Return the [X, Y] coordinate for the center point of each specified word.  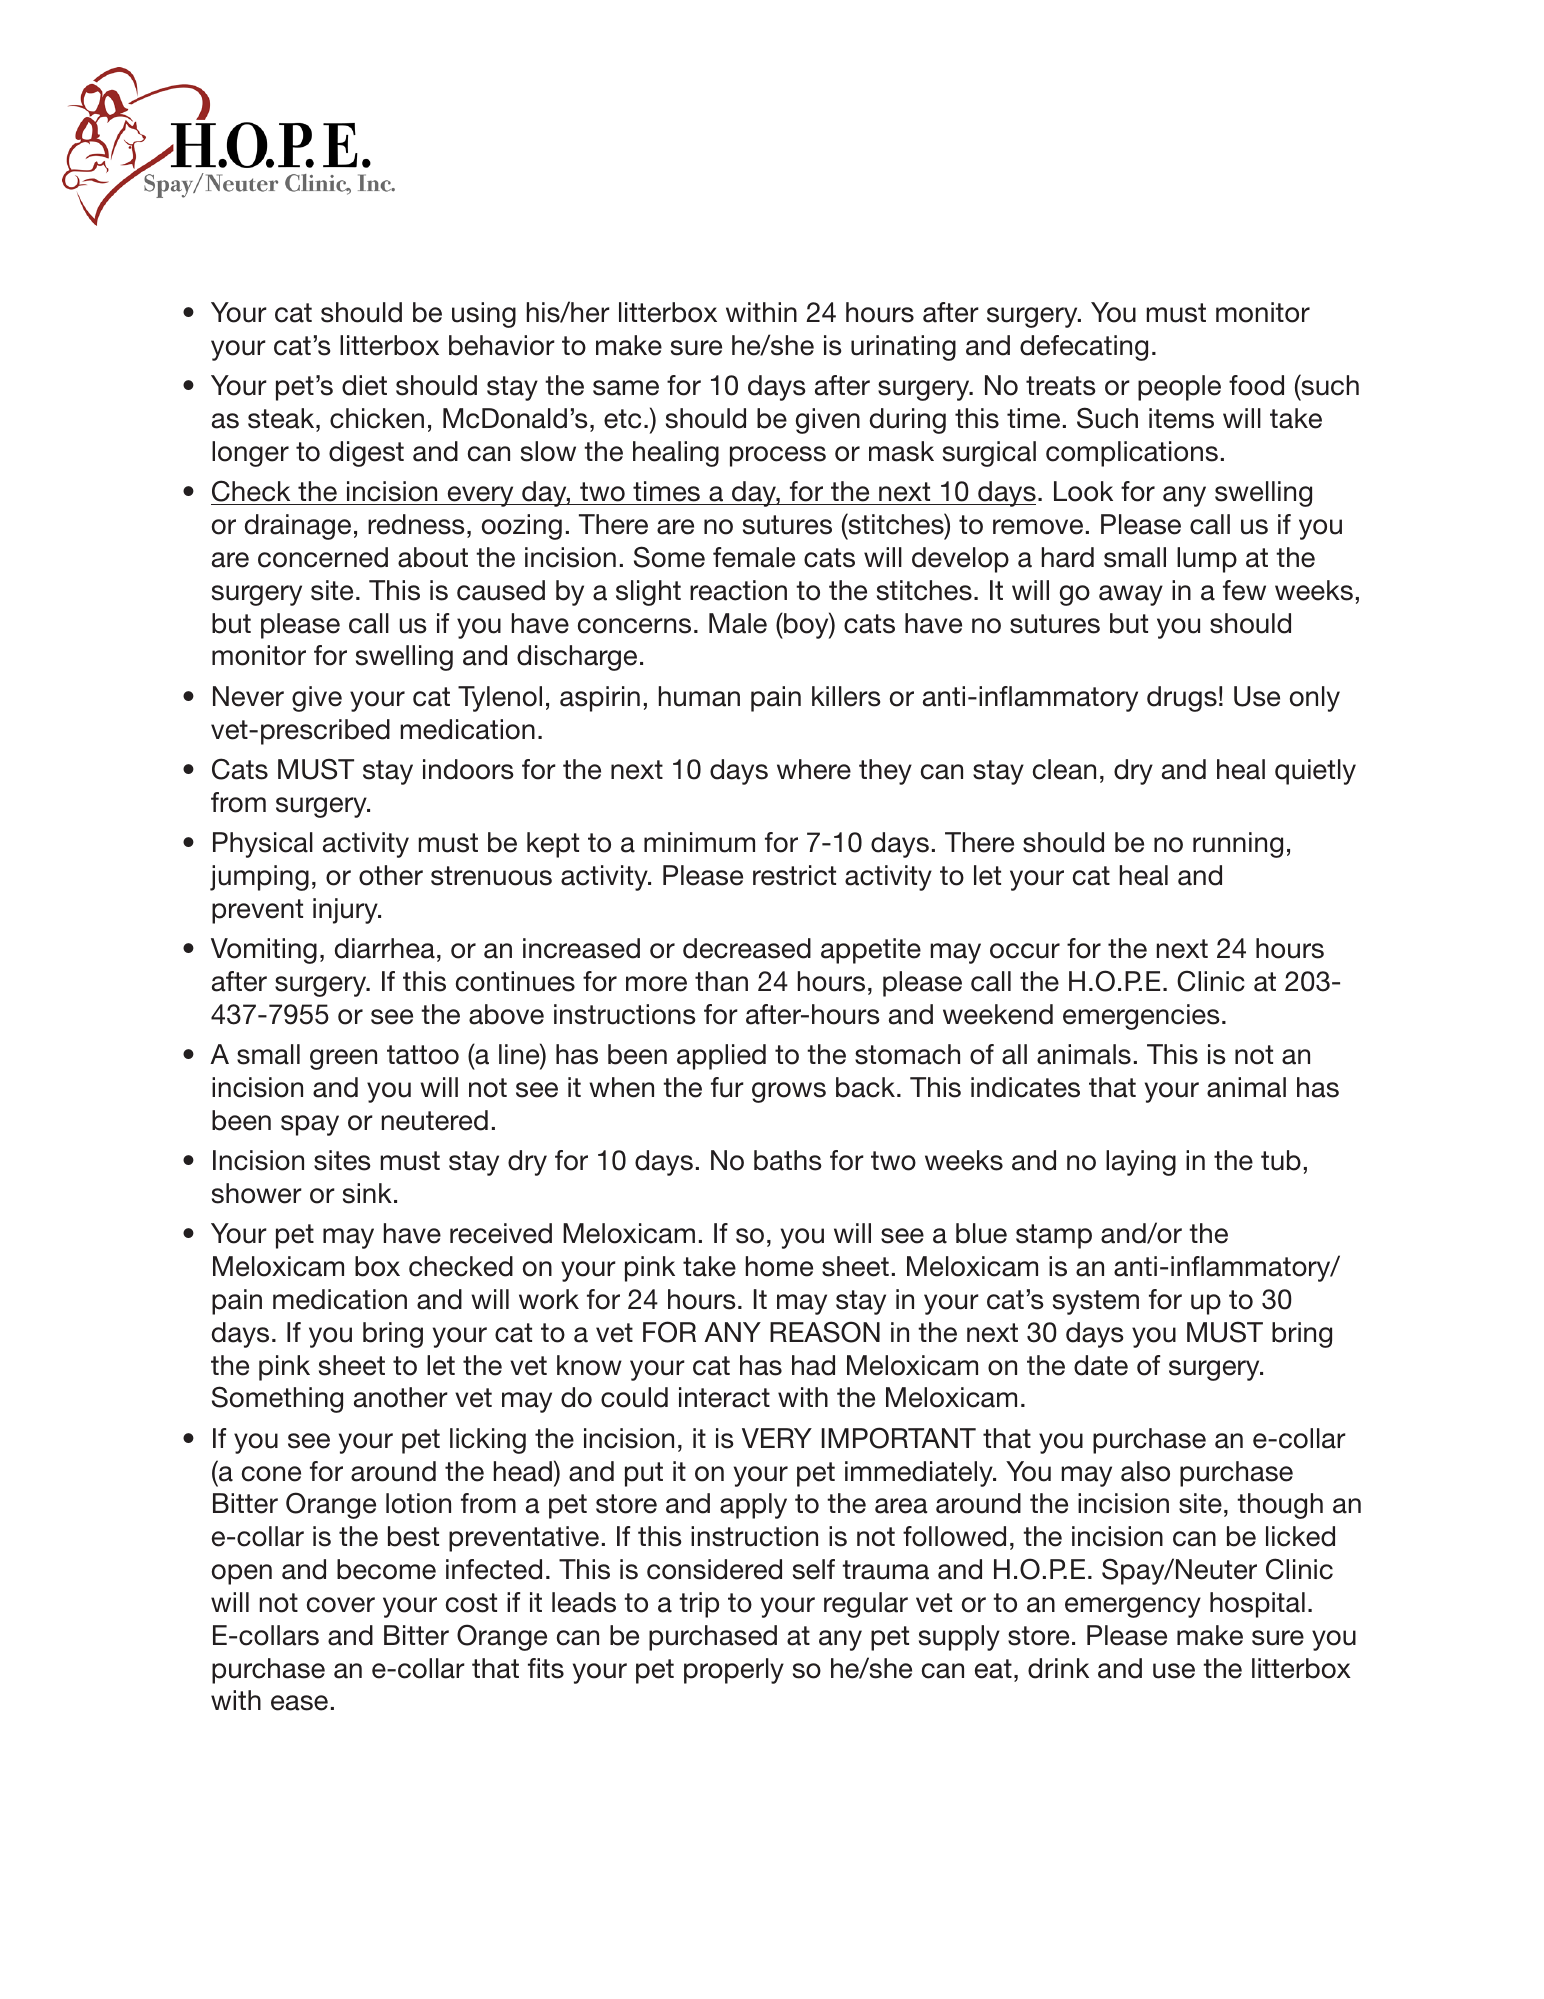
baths [788, 1160]
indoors [468, 769]
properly [734, 1671]
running [1238, 845]
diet [364, 385]
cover [341, 1605]
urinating [903, 348]
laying [1141, 1163]
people [1179, 388]
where [814, 769]
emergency [1133, 1607]
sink [367, 1193]
